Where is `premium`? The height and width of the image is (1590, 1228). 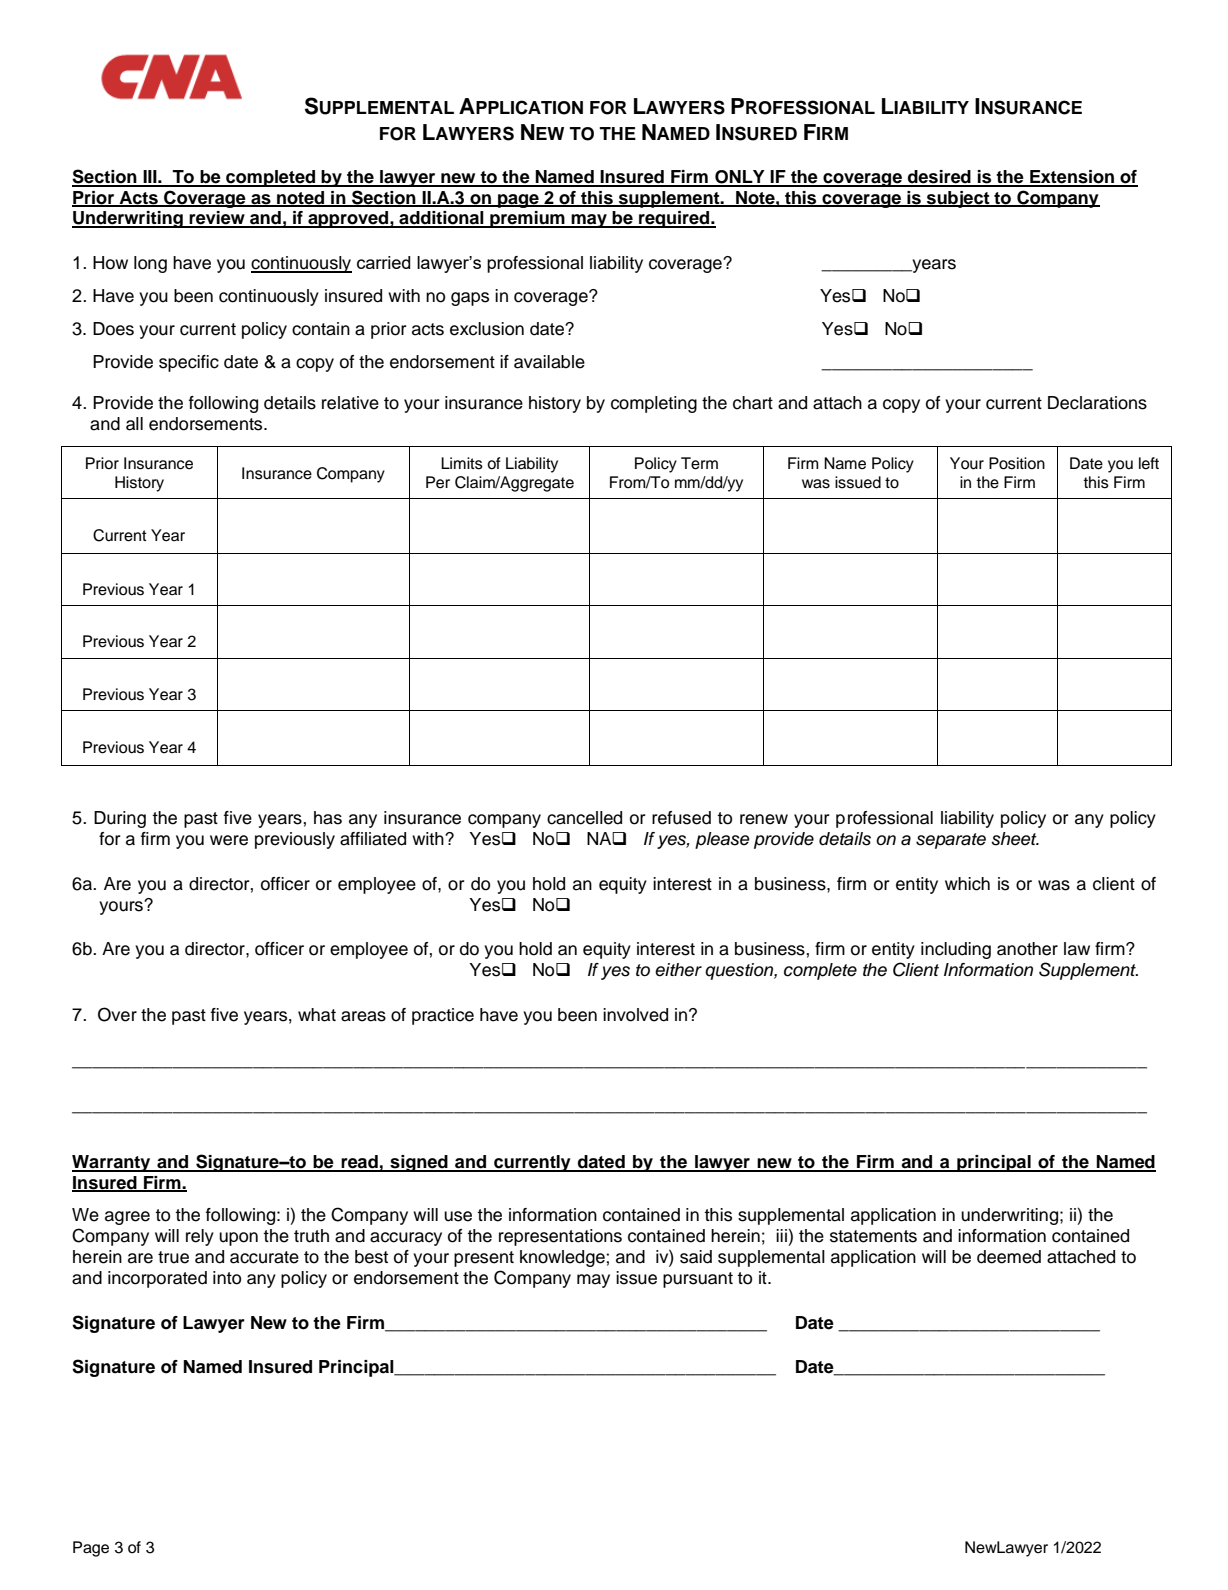
premium is located at coordinates (527, 219).
